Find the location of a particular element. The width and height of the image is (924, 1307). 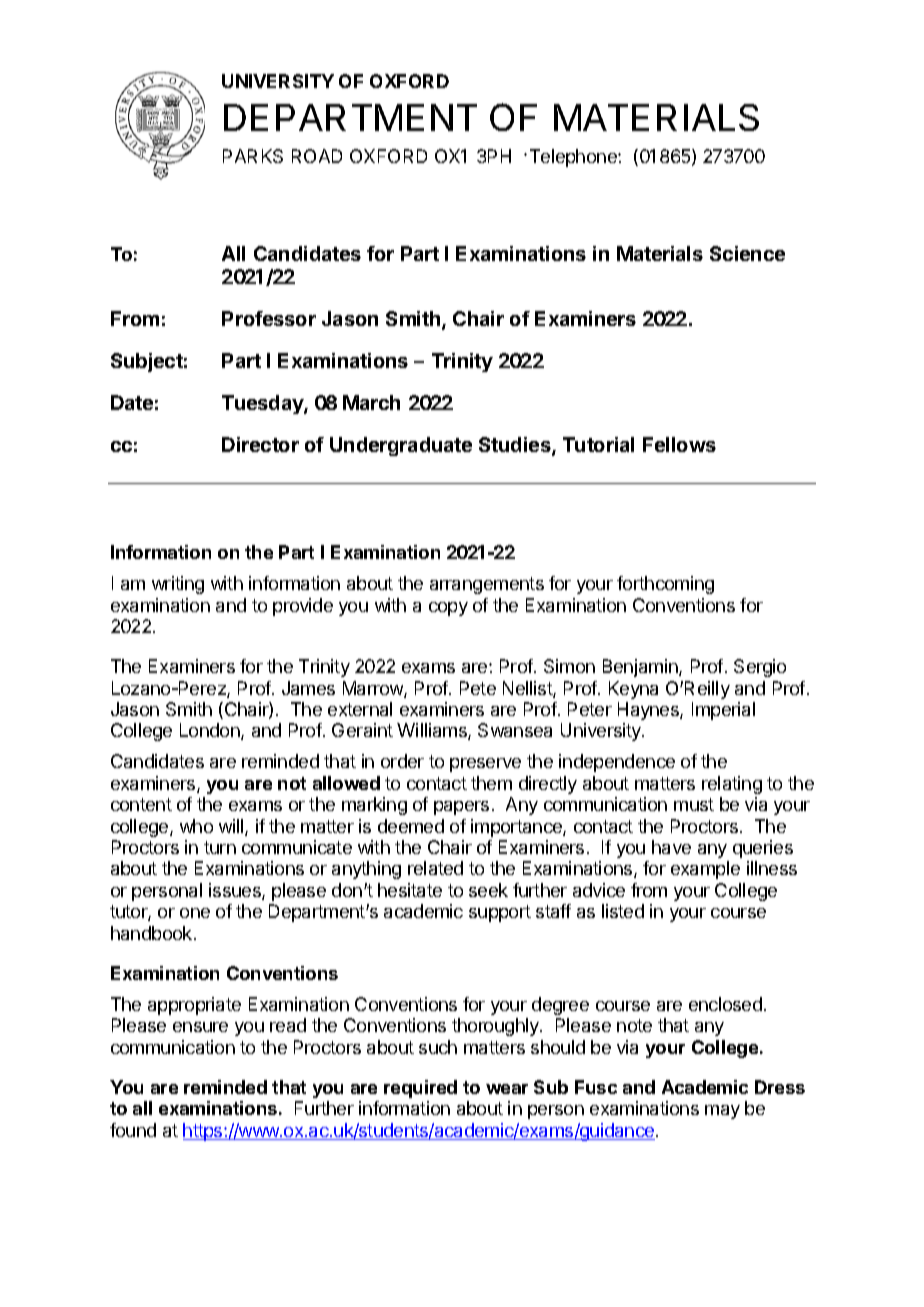

required is located at coordinates (420, 1089).
